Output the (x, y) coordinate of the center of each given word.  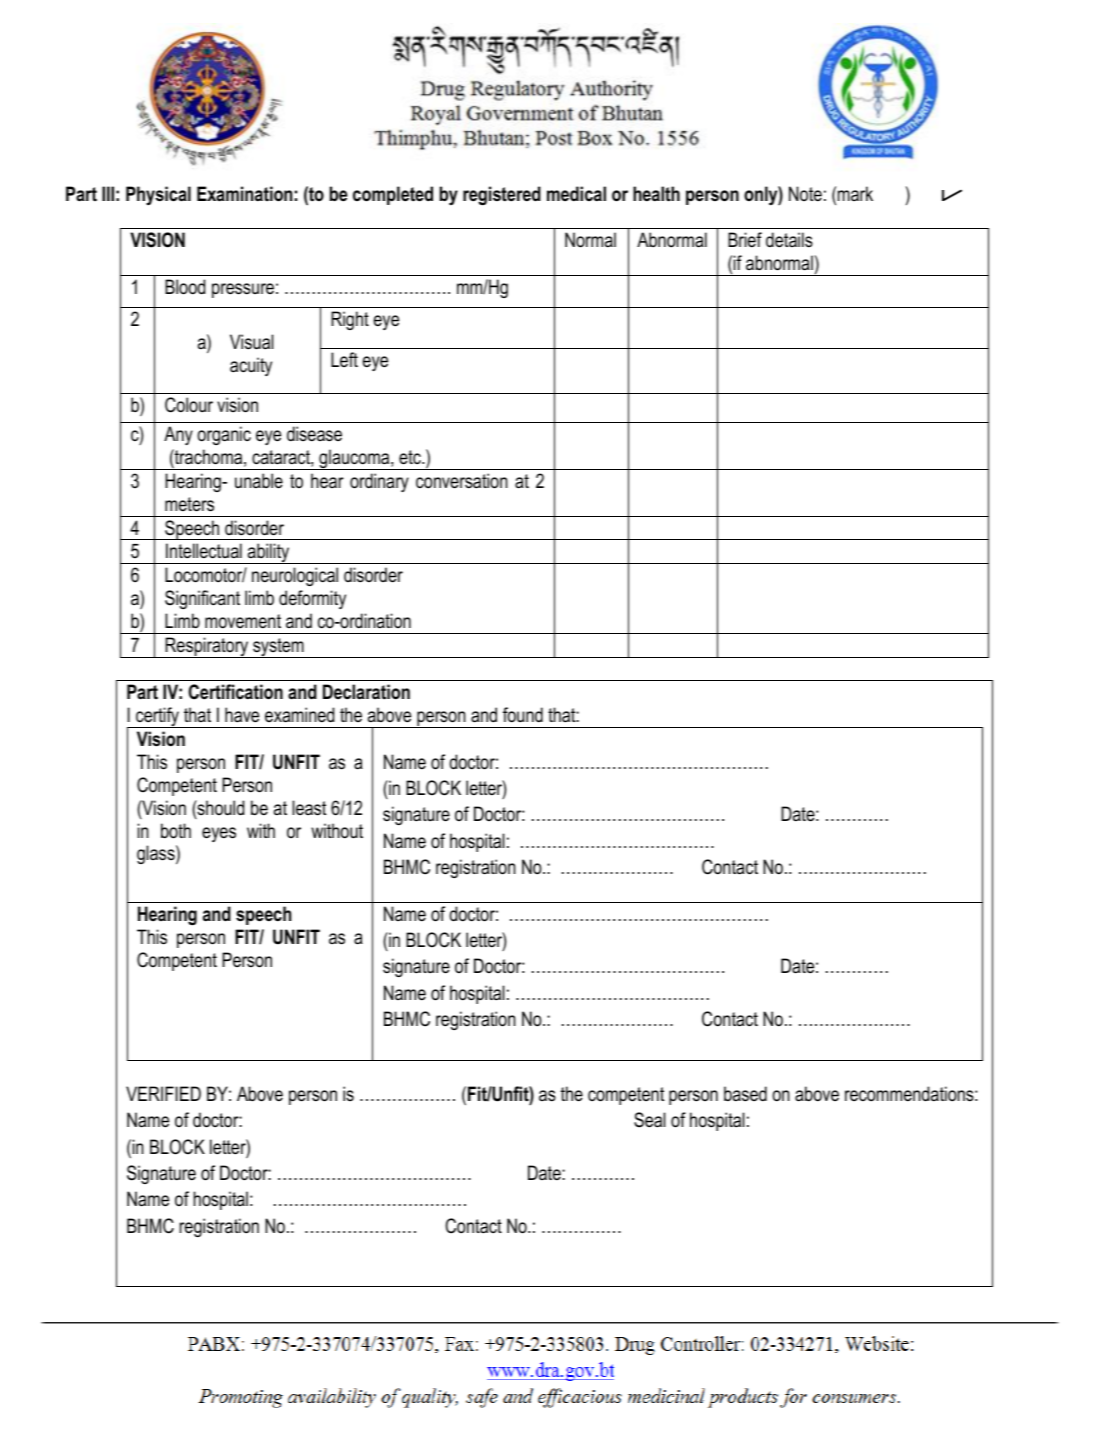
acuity (251, 366)
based (745, 1094)
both (176, 831)
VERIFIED (163, 1093)
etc (411, 457)
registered (502, 195)
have (242, 715)
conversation (462, 481)
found (523, 715)
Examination (244, 194)
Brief (745, 240)
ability (269, 553)
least (309, 808)
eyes (219, 834)
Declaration (366, 692)
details (789, 240)
